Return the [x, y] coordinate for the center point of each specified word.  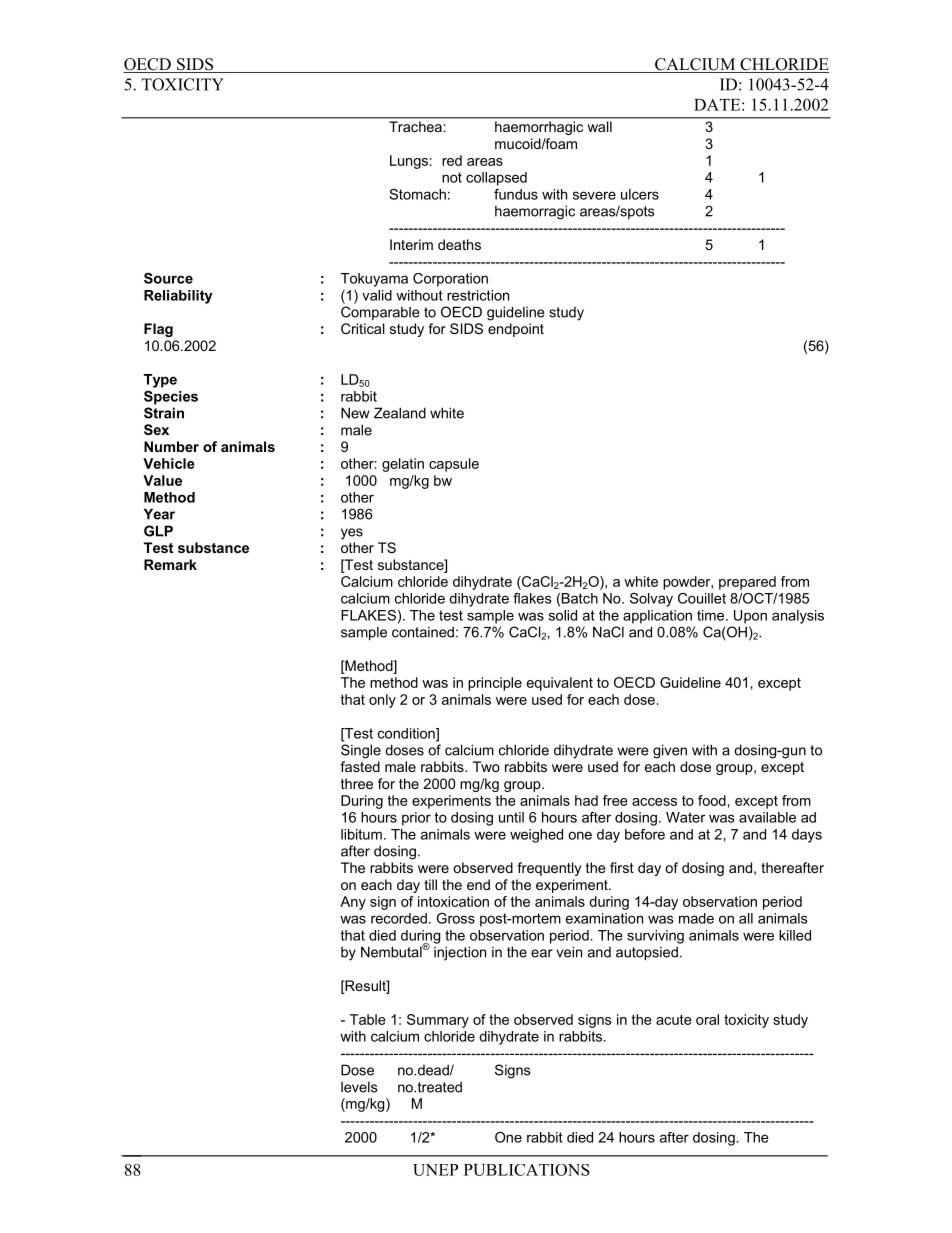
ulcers [640, 194]
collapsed [496, 179]
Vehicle [169, 463]
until [511, 817]
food [712, 800]
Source [168, 278]
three [357, 783]
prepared [747, 583]
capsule [454, 465]
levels [359, 1087]
